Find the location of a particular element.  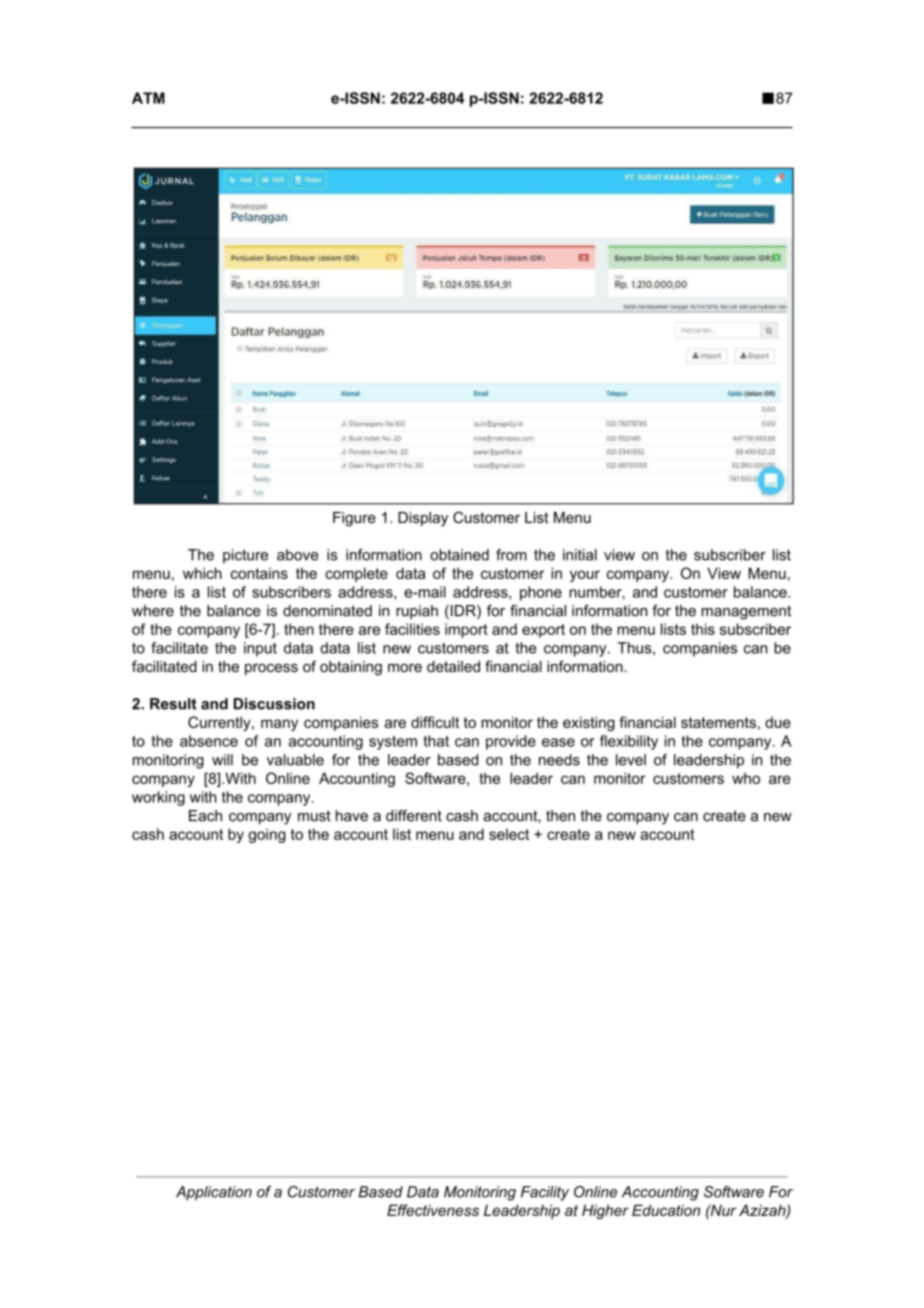

Each is located at coordinates (205, 816).
